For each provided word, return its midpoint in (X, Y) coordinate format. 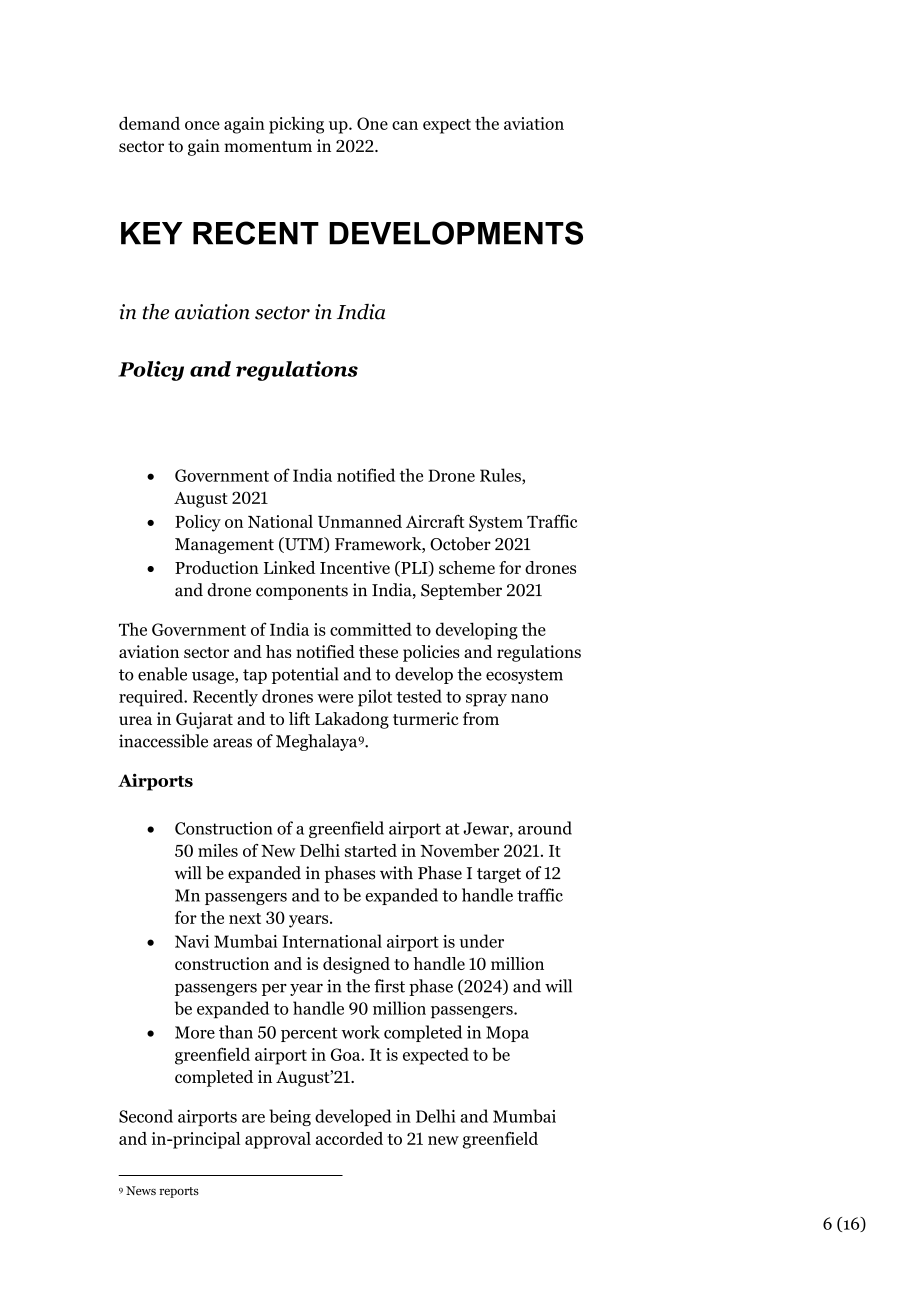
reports (179, 1192)
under (481, 941)
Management (224, 546)
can (405, 125)
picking (296, 125)
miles (218, 850)
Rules (501, 476)
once (202, 125)
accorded (349, 1138)
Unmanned (360, 521)
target (499, 875)
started (371, 850)
